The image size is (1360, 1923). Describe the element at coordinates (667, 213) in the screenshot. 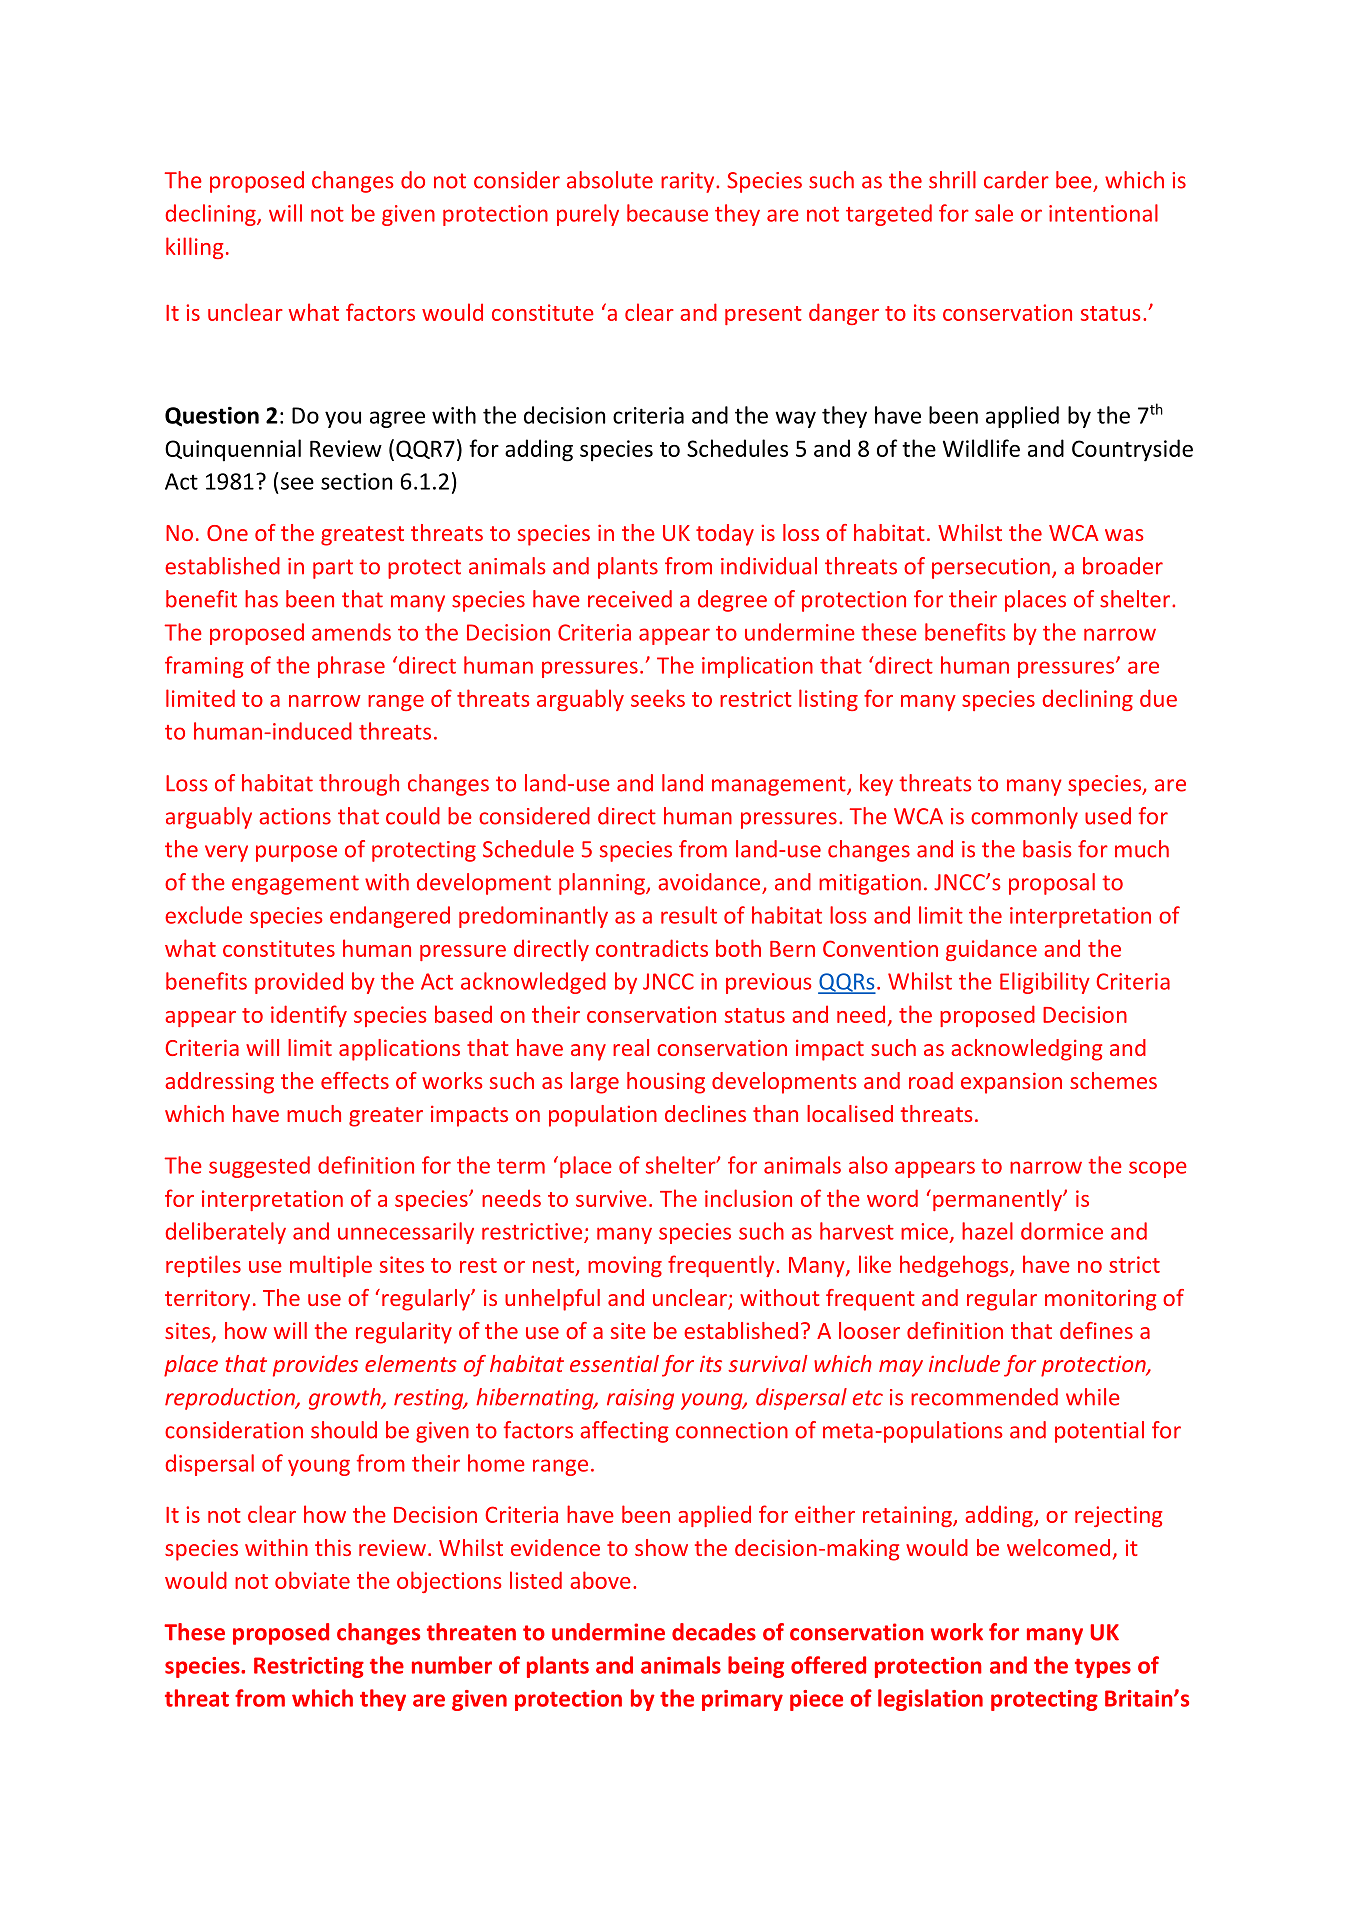

I see `because` at that location.
